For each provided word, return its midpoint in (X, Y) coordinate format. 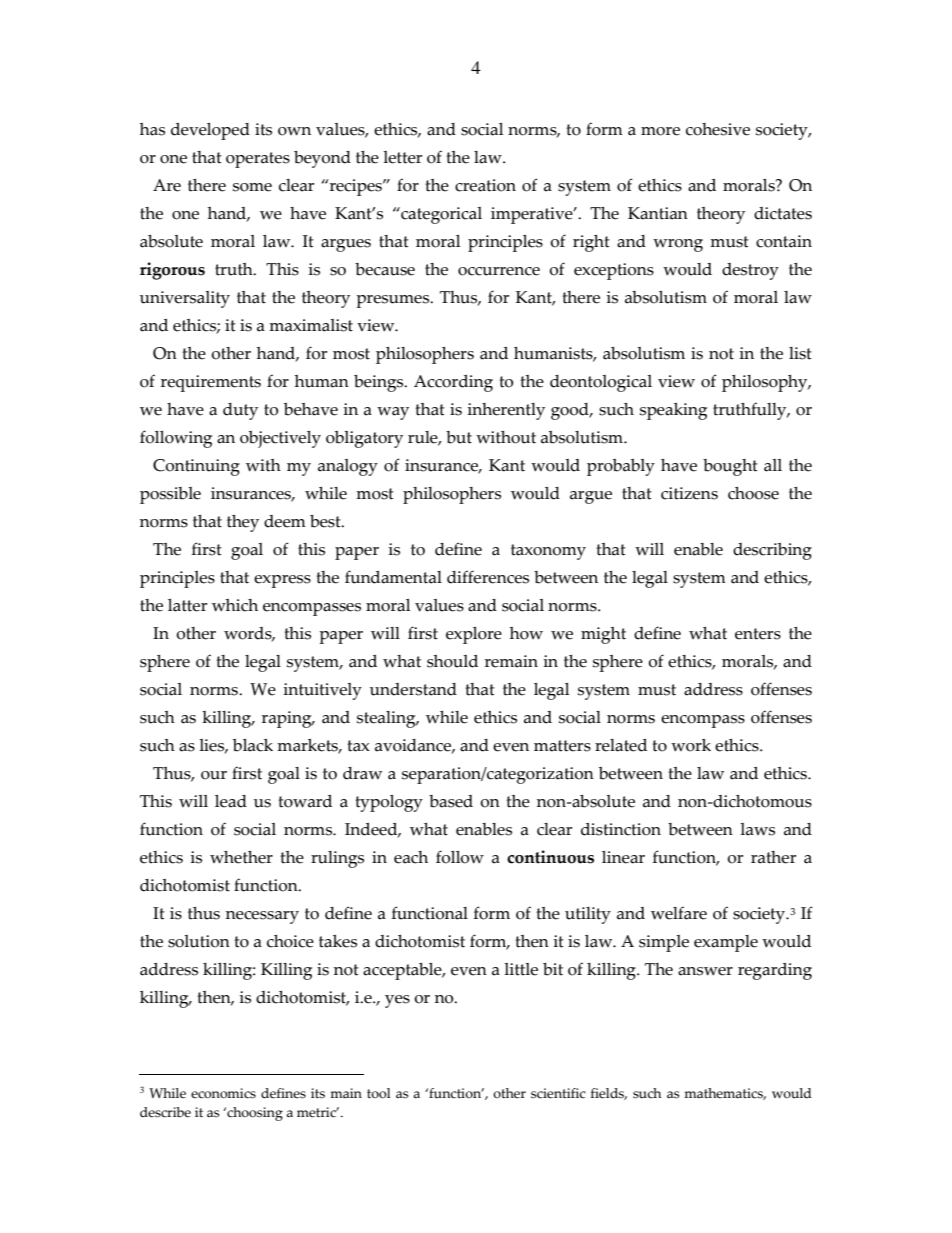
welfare (679, 913)
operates (258, 160)
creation (485, 185)
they (243, 523)
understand (413, 689)
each (411, 857)
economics (223, 1093)
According (453, 383)
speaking (673, 411)
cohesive (718, 129)
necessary (262, 917)
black (253, 745)
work (691, 745)
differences (488, 577)
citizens (689, 493)
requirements (211, 383)
